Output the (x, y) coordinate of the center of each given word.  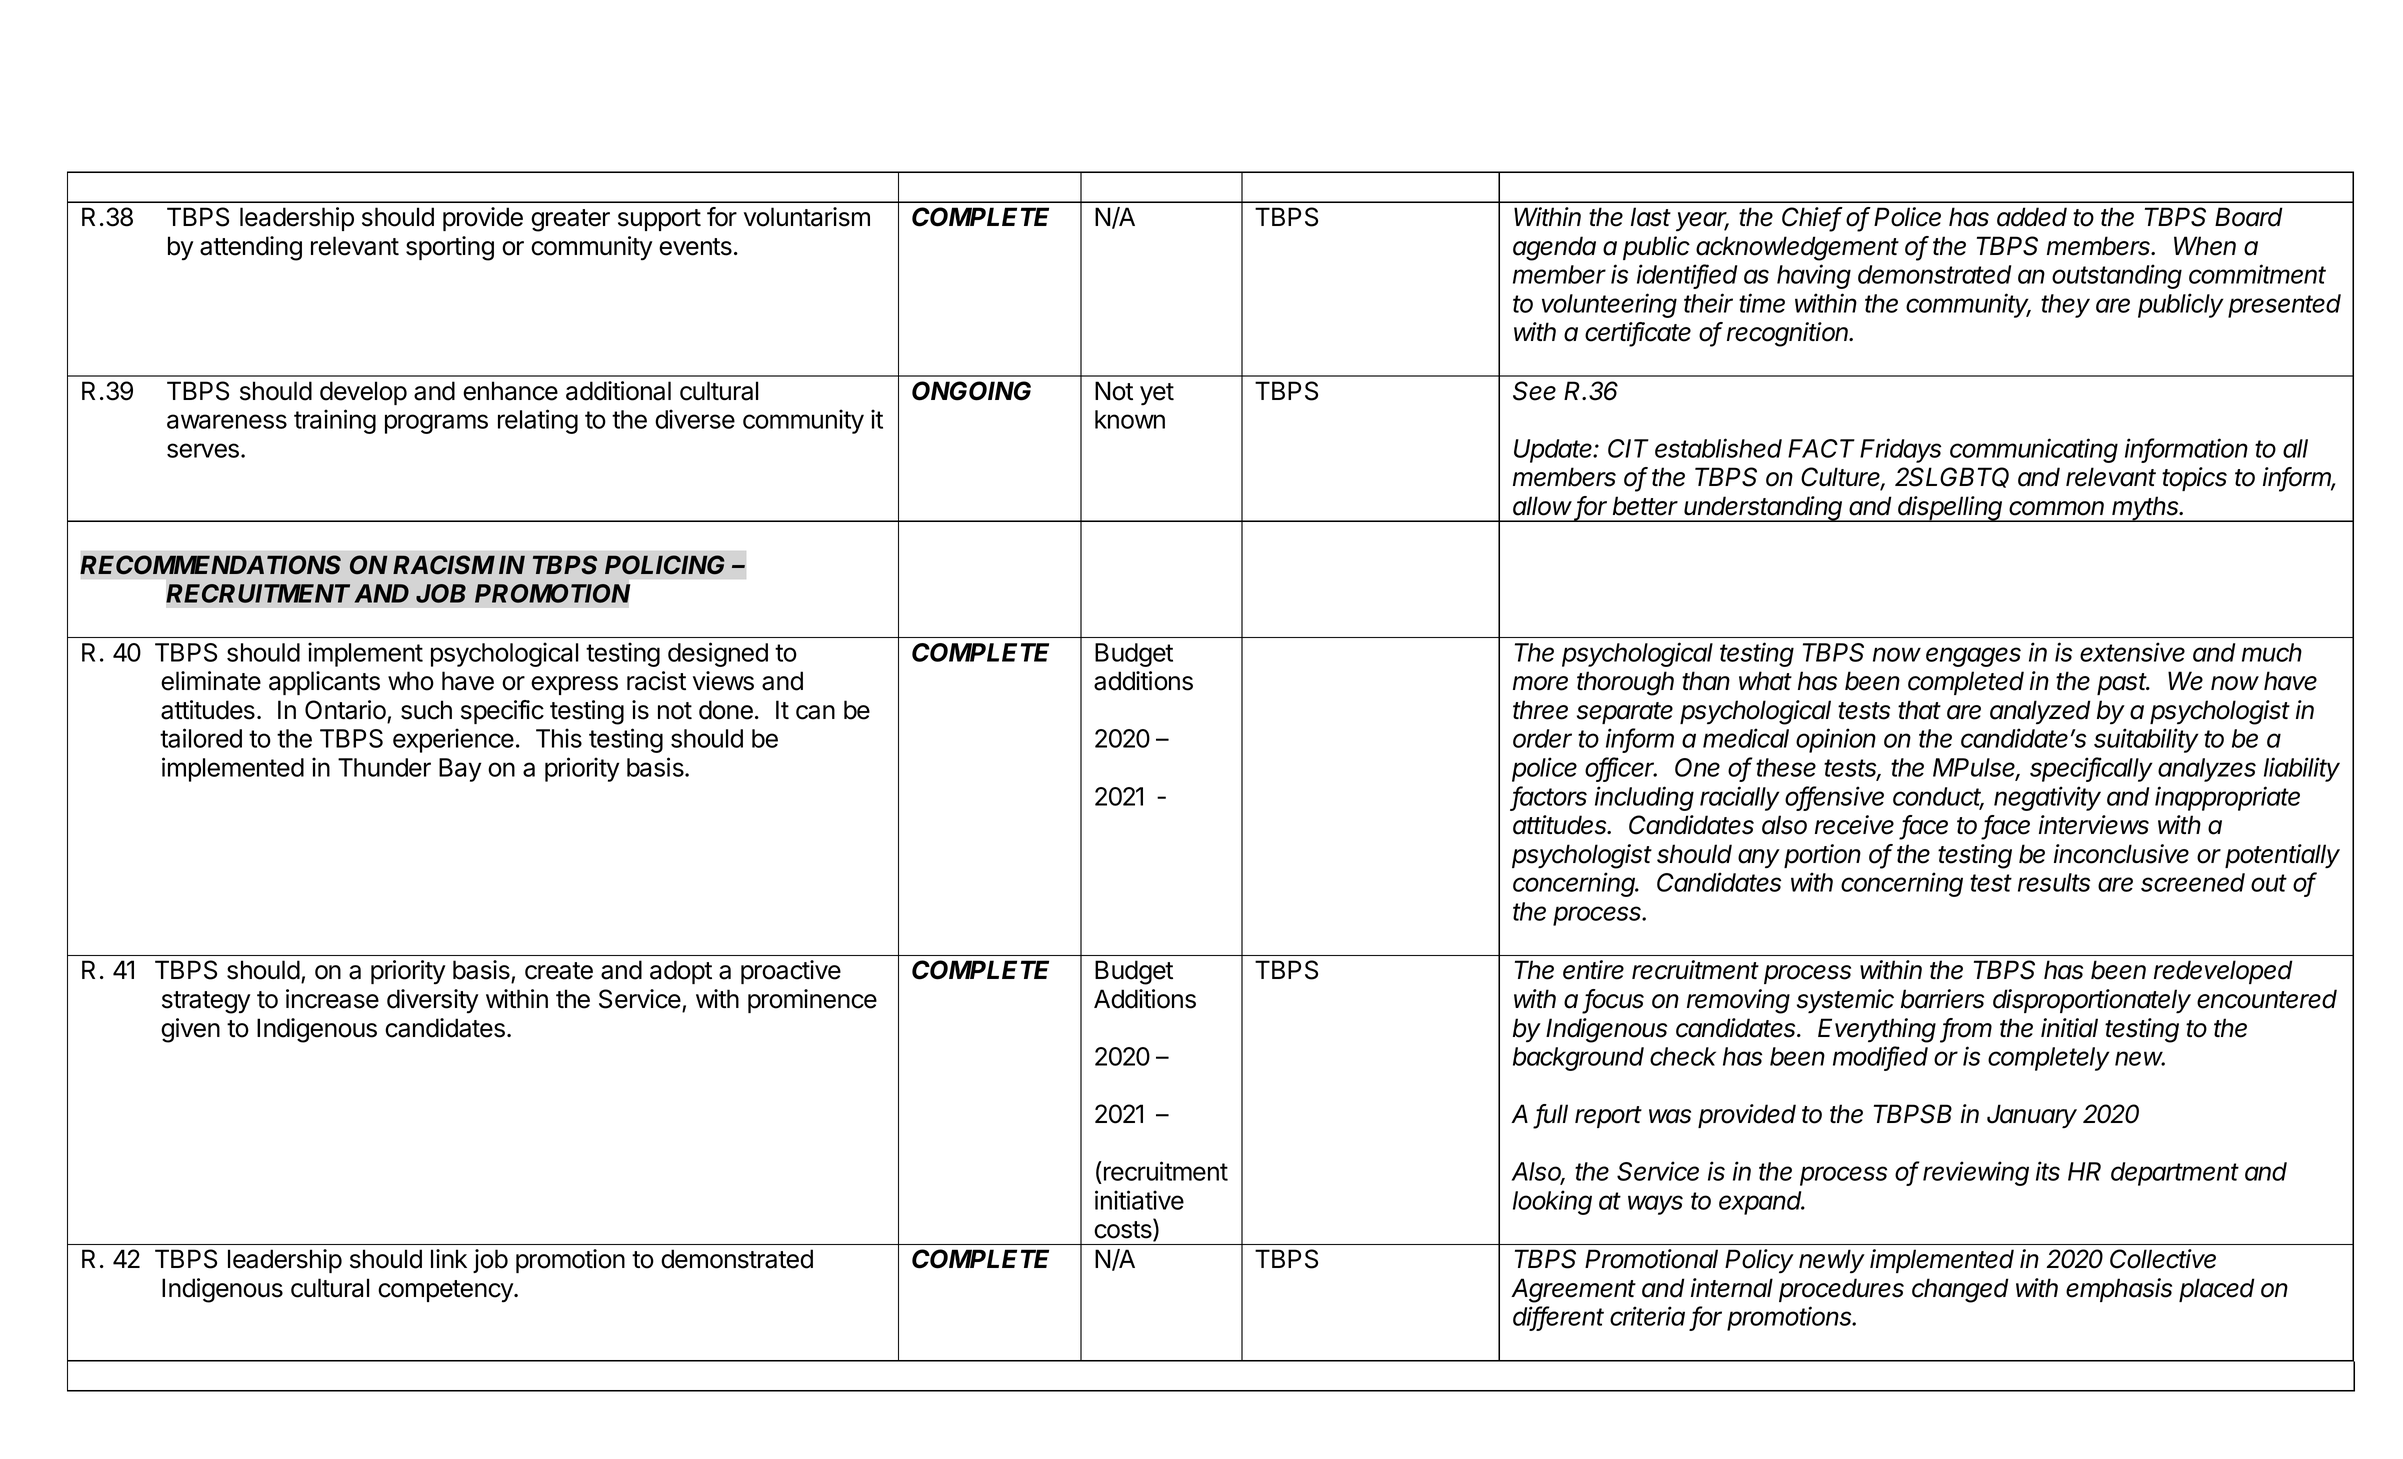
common (2056, 508)
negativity (2047, 798)
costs (1124, 1230)
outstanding (2117, 276)
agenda (1554, 248)
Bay (460, 770)
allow (1542, 506)
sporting (450, 248)
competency (446, 1291)
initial (2069, 1028)
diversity (432, 1001)
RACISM (444, 565)
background (1578, 1059)
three (1540, 710)
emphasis (2119, 1290)
